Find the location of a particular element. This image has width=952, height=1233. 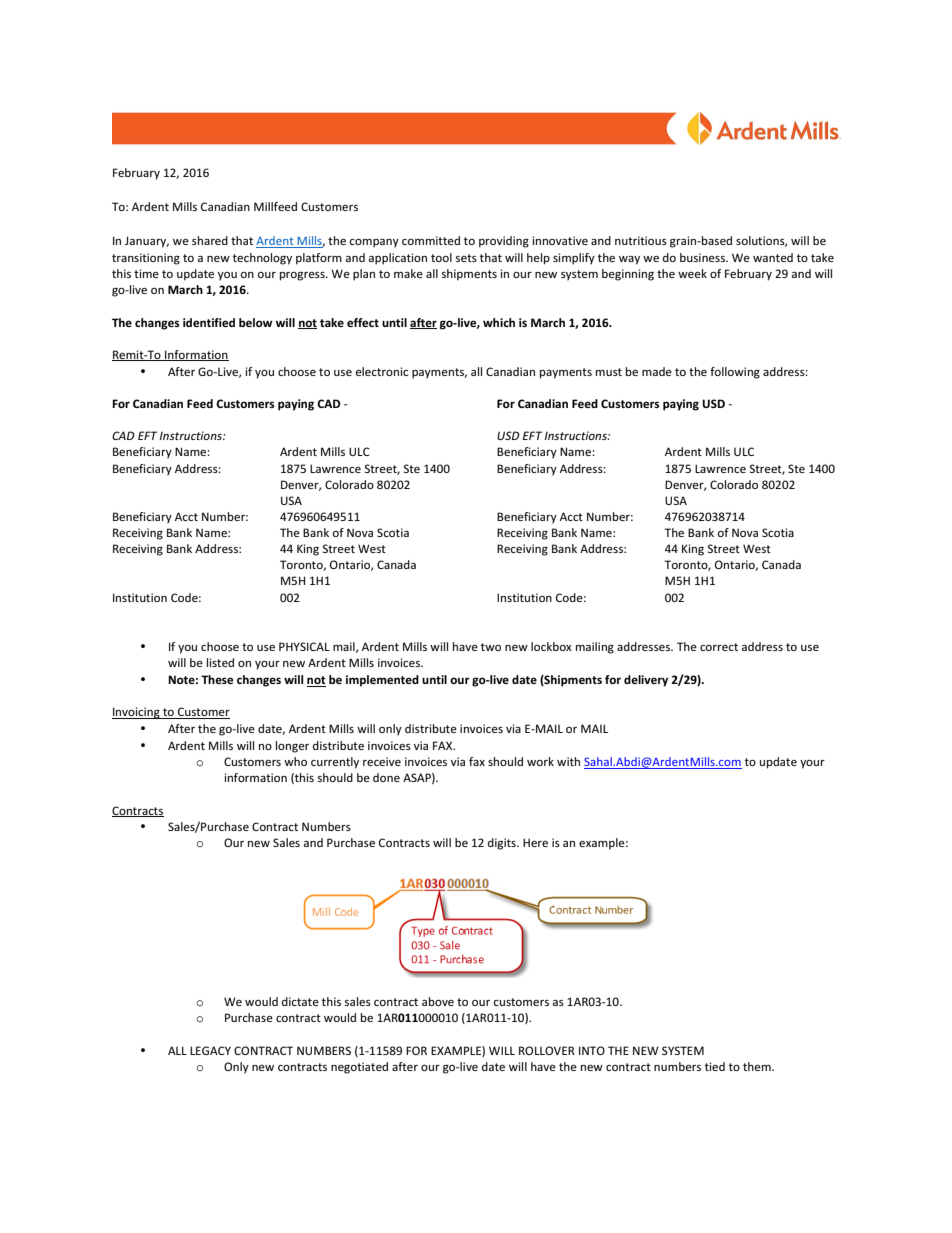

sets is located at coordinates (466, 258).
